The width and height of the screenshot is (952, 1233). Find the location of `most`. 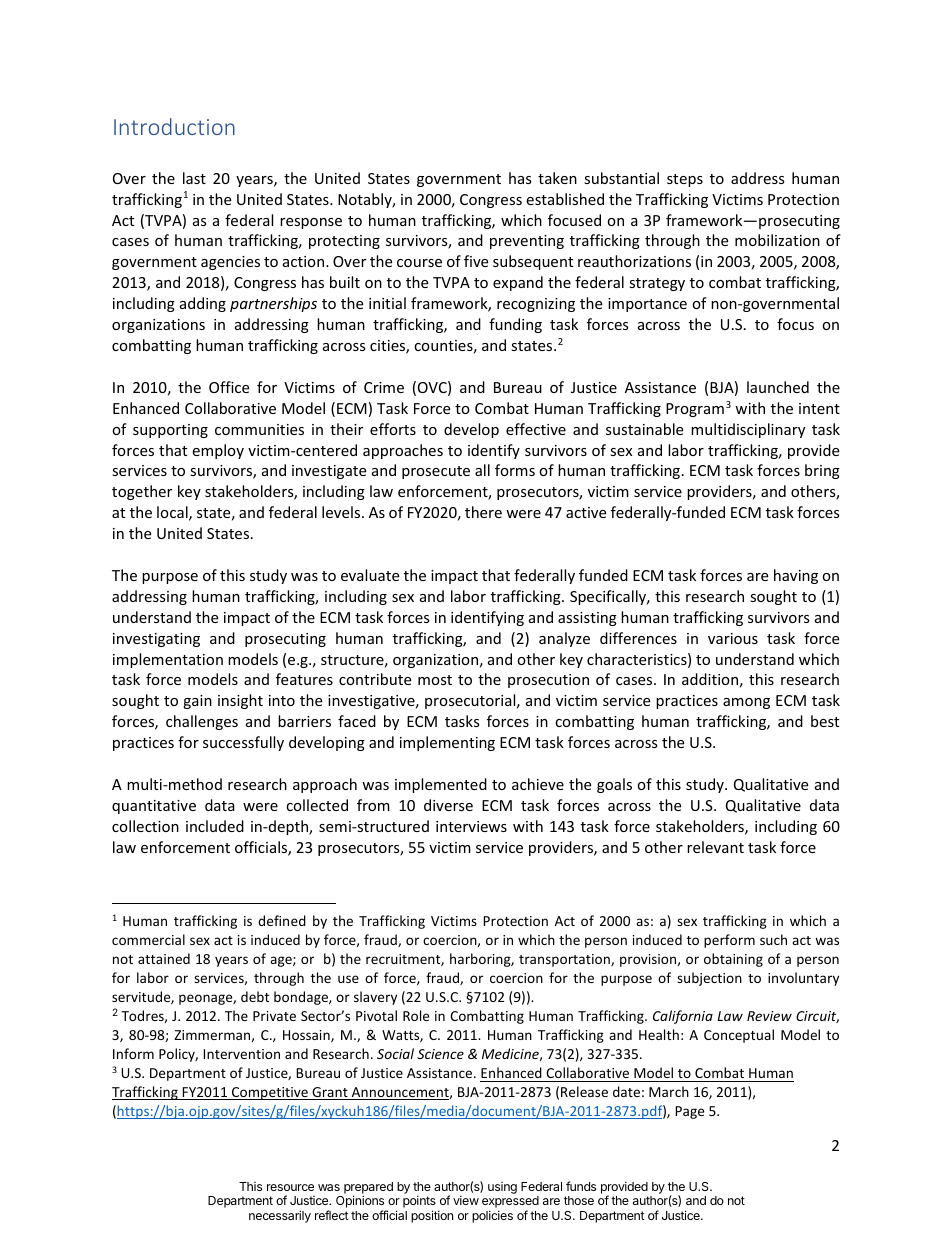

most is located at coordinates (435, 680).
